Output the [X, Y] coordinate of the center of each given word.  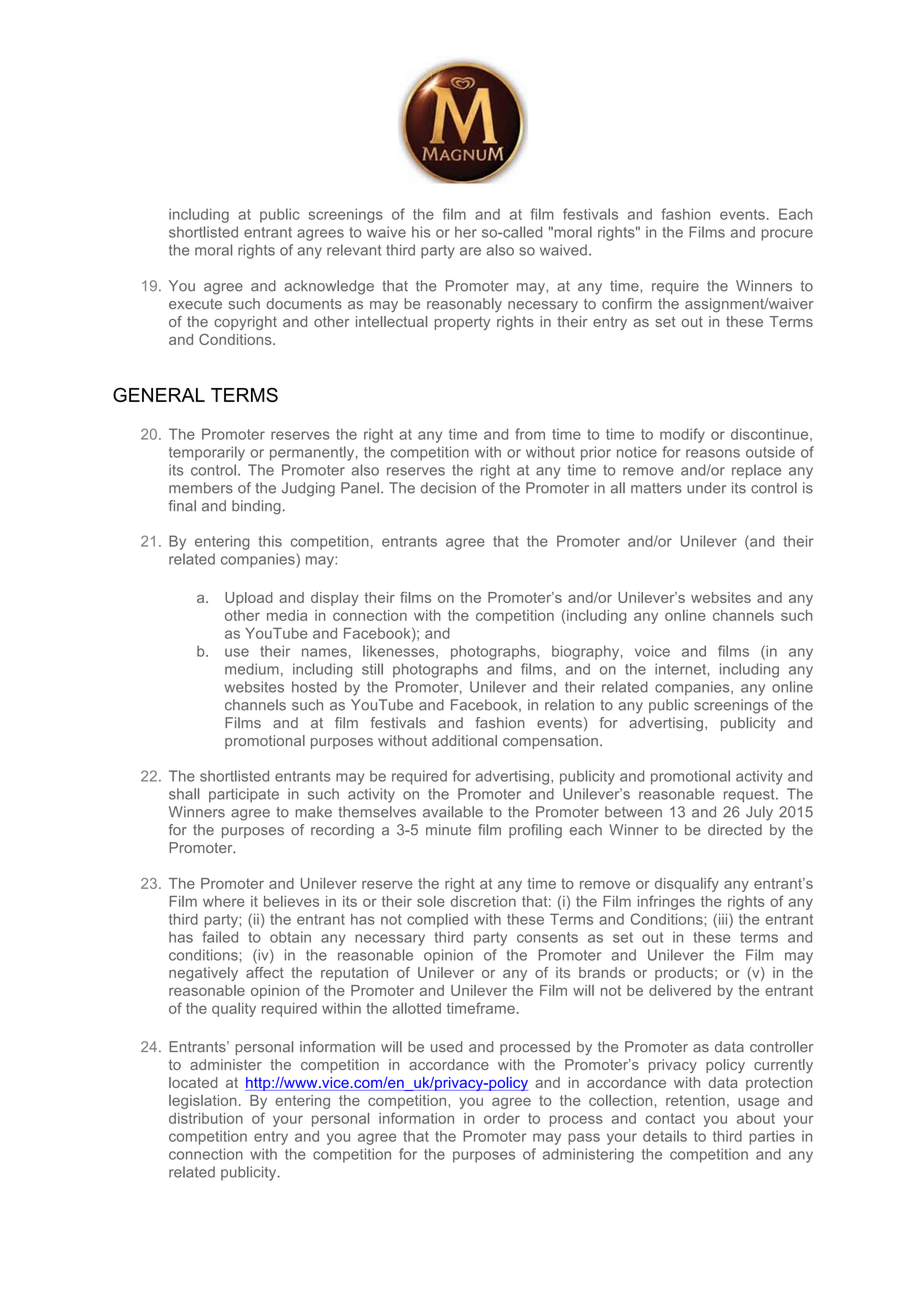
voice [652, 651]
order [502, 1118]
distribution [206, 1118]
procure [787, 235]
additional [464, 740]
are [470, 251]
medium [252, 669]
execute [195, 304]
